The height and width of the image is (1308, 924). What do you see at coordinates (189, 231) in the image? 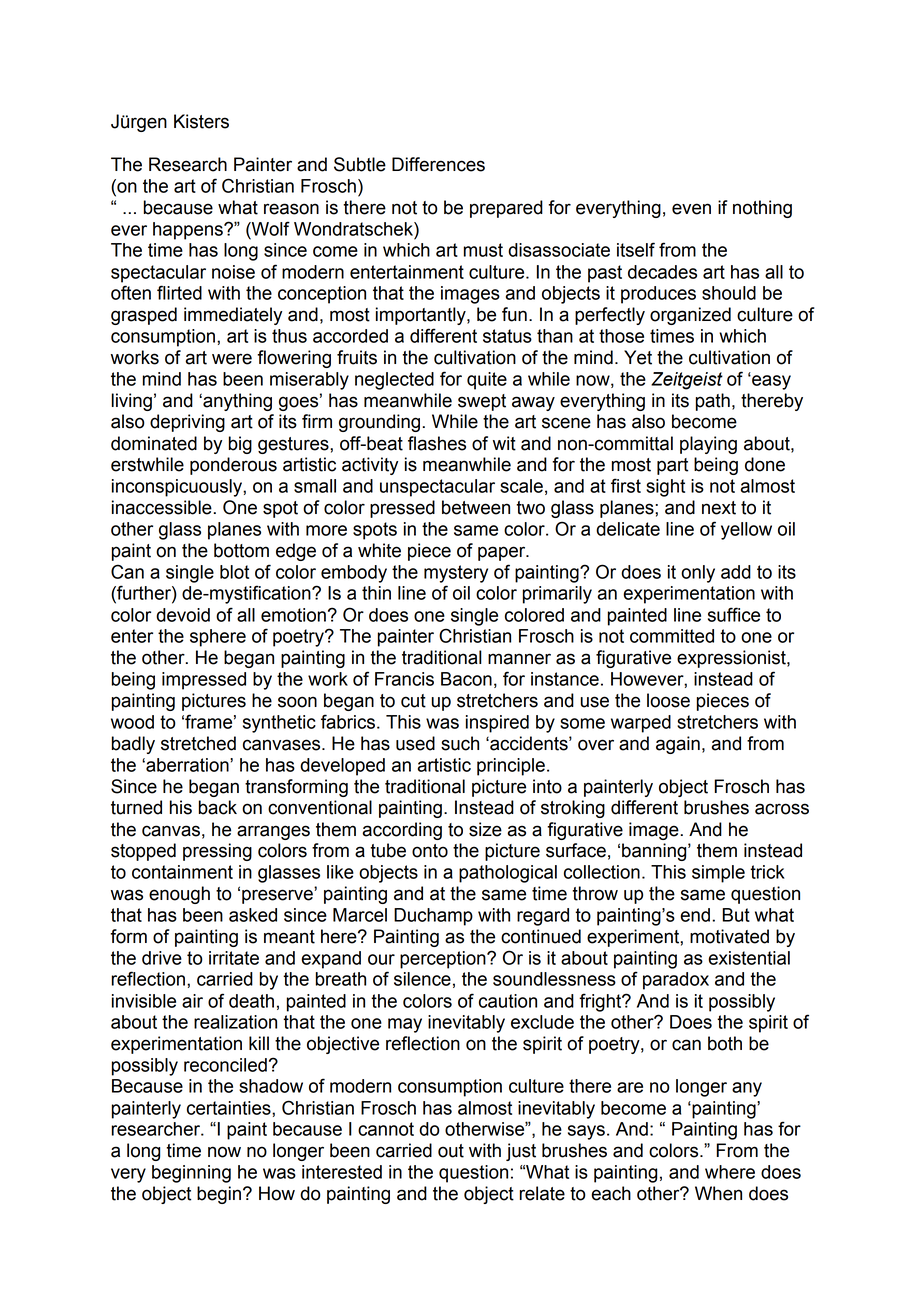
I see `happens` at bounding box center [189, 231].
